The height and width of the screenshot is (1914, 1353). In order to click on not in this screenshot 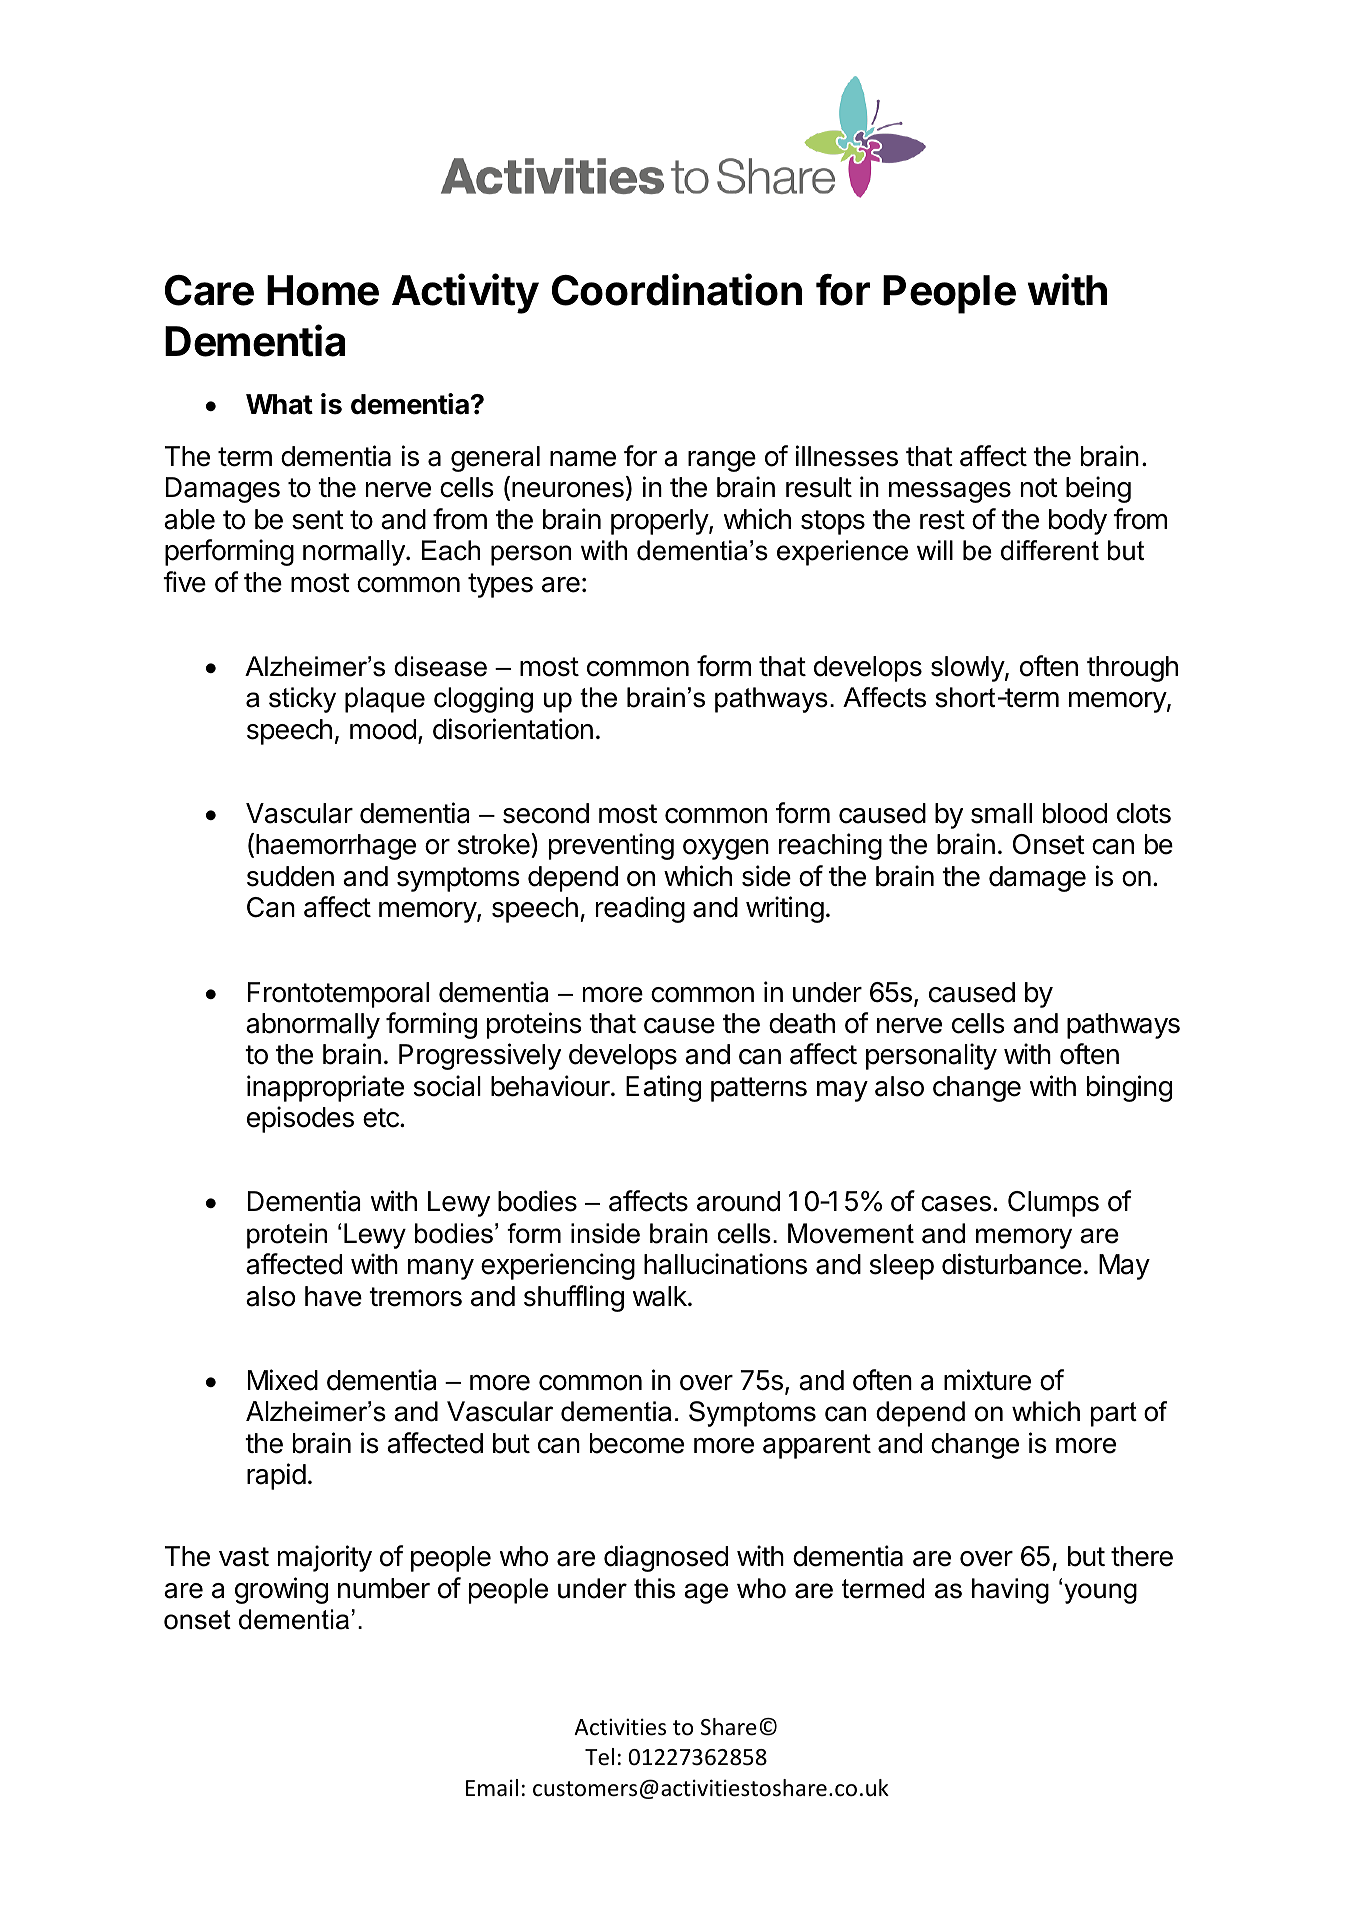, I will do `click(1039, 488)`.
